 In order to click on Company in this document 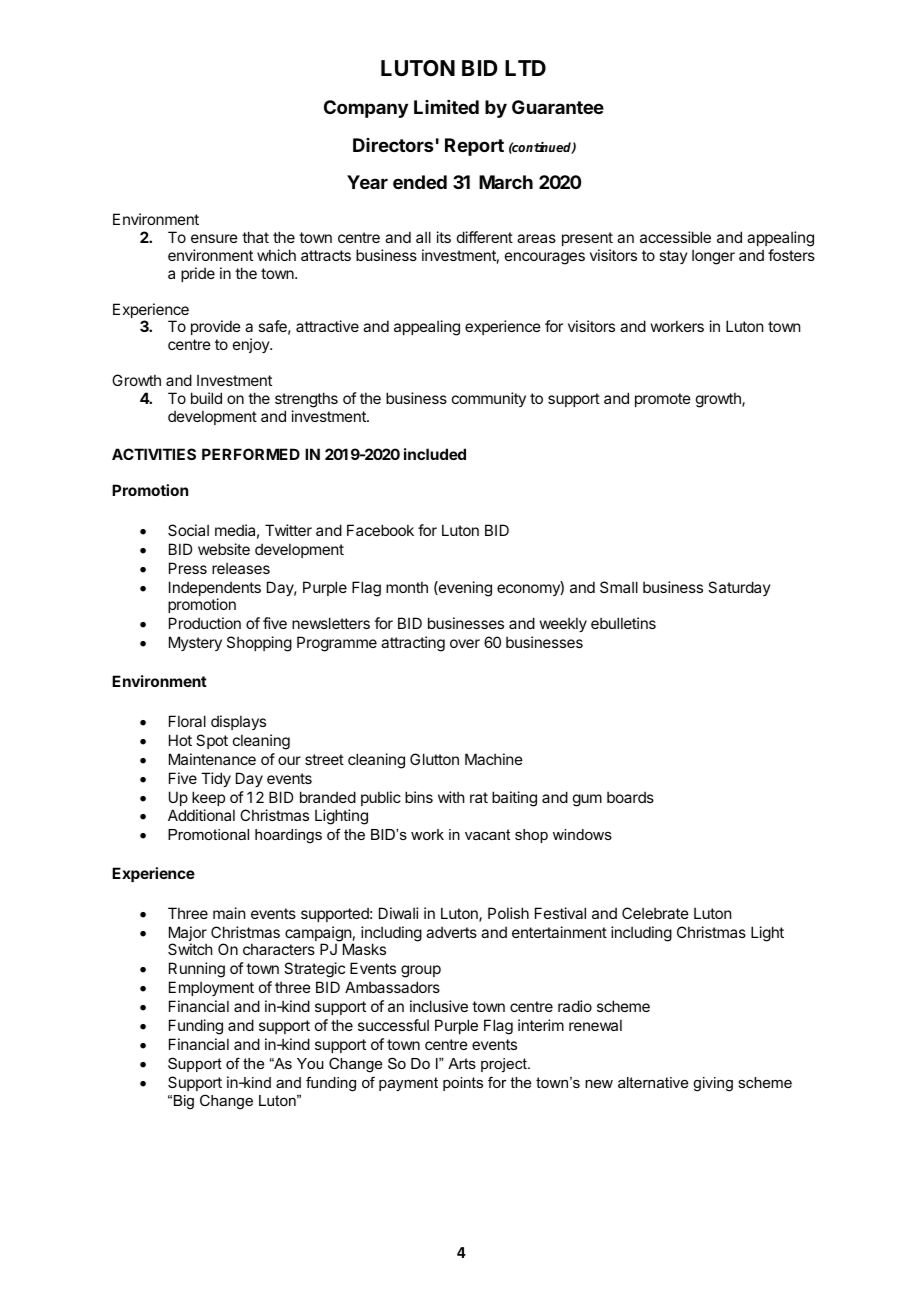, I will do `click(366, 109)`.
